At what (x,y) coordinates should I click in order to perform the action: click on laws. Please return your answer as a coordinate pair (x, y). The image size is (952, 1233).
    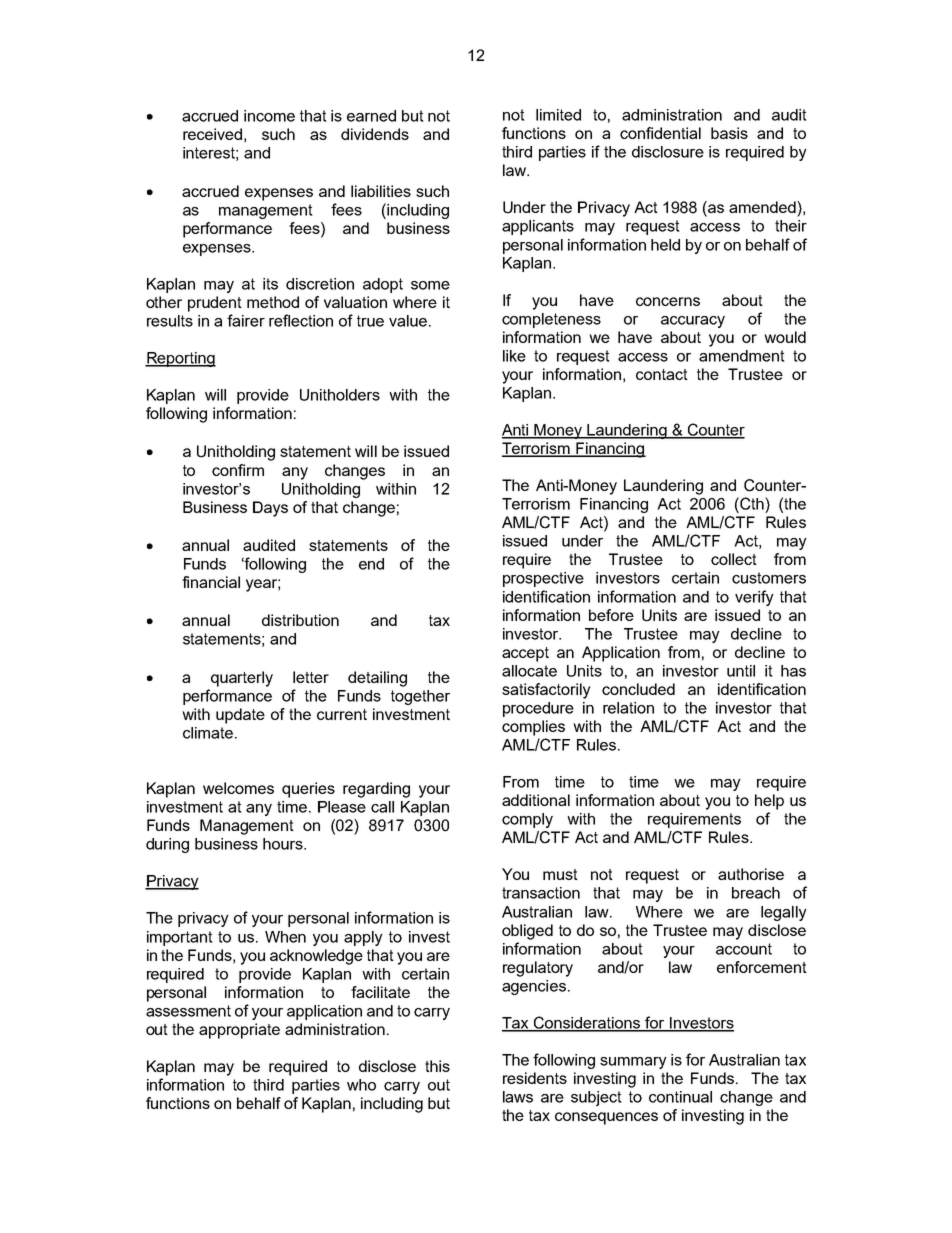
    Looking at the image, I should click on (518, 1097).
